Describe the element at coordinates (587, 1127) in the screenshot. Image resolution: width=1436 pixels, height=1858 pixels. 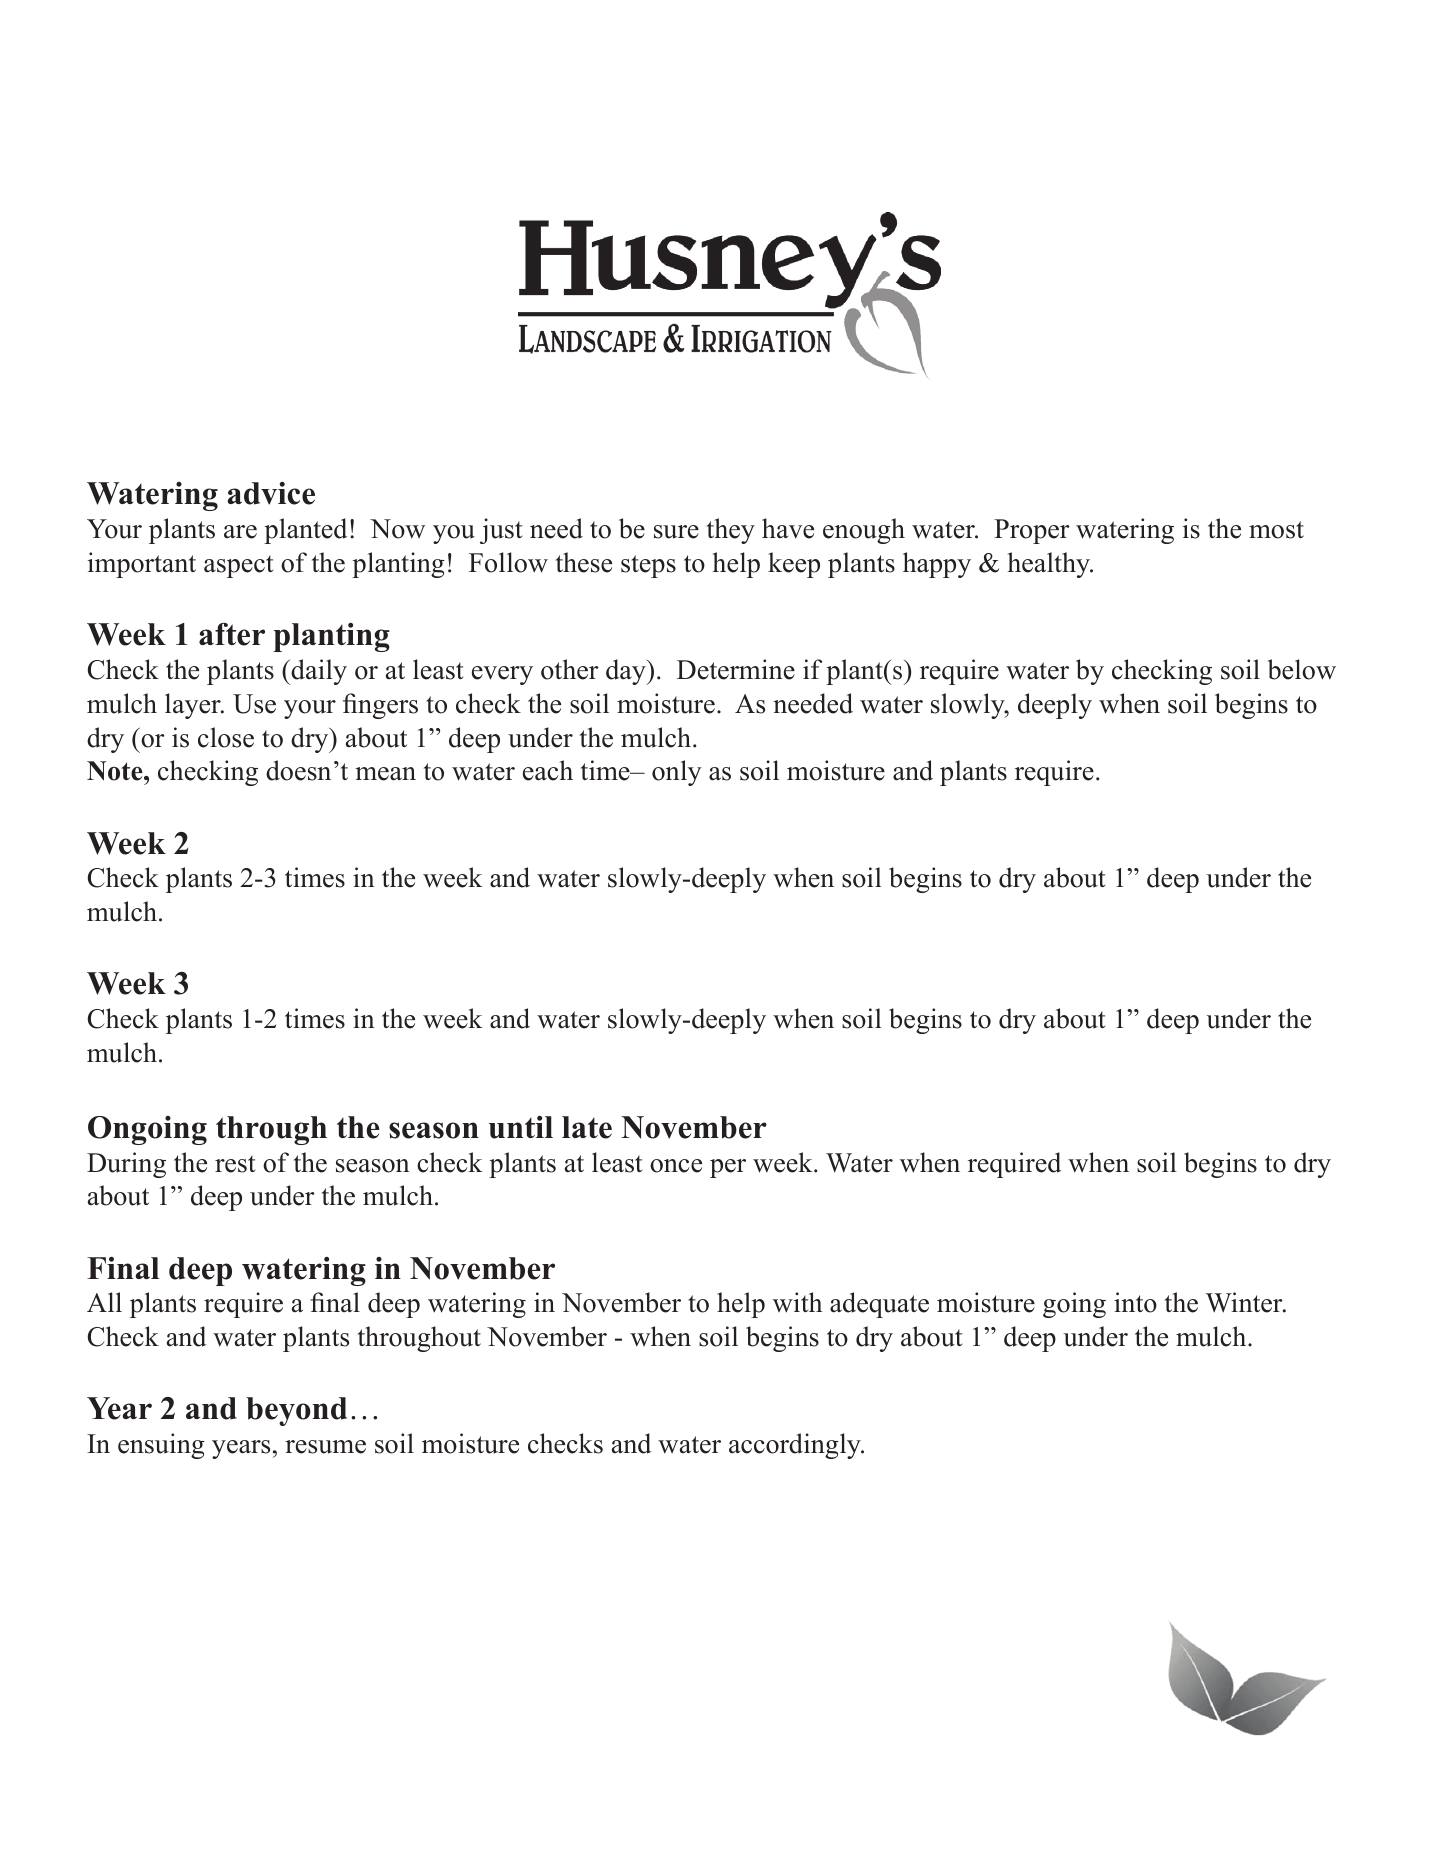
I see `late` at that location.
